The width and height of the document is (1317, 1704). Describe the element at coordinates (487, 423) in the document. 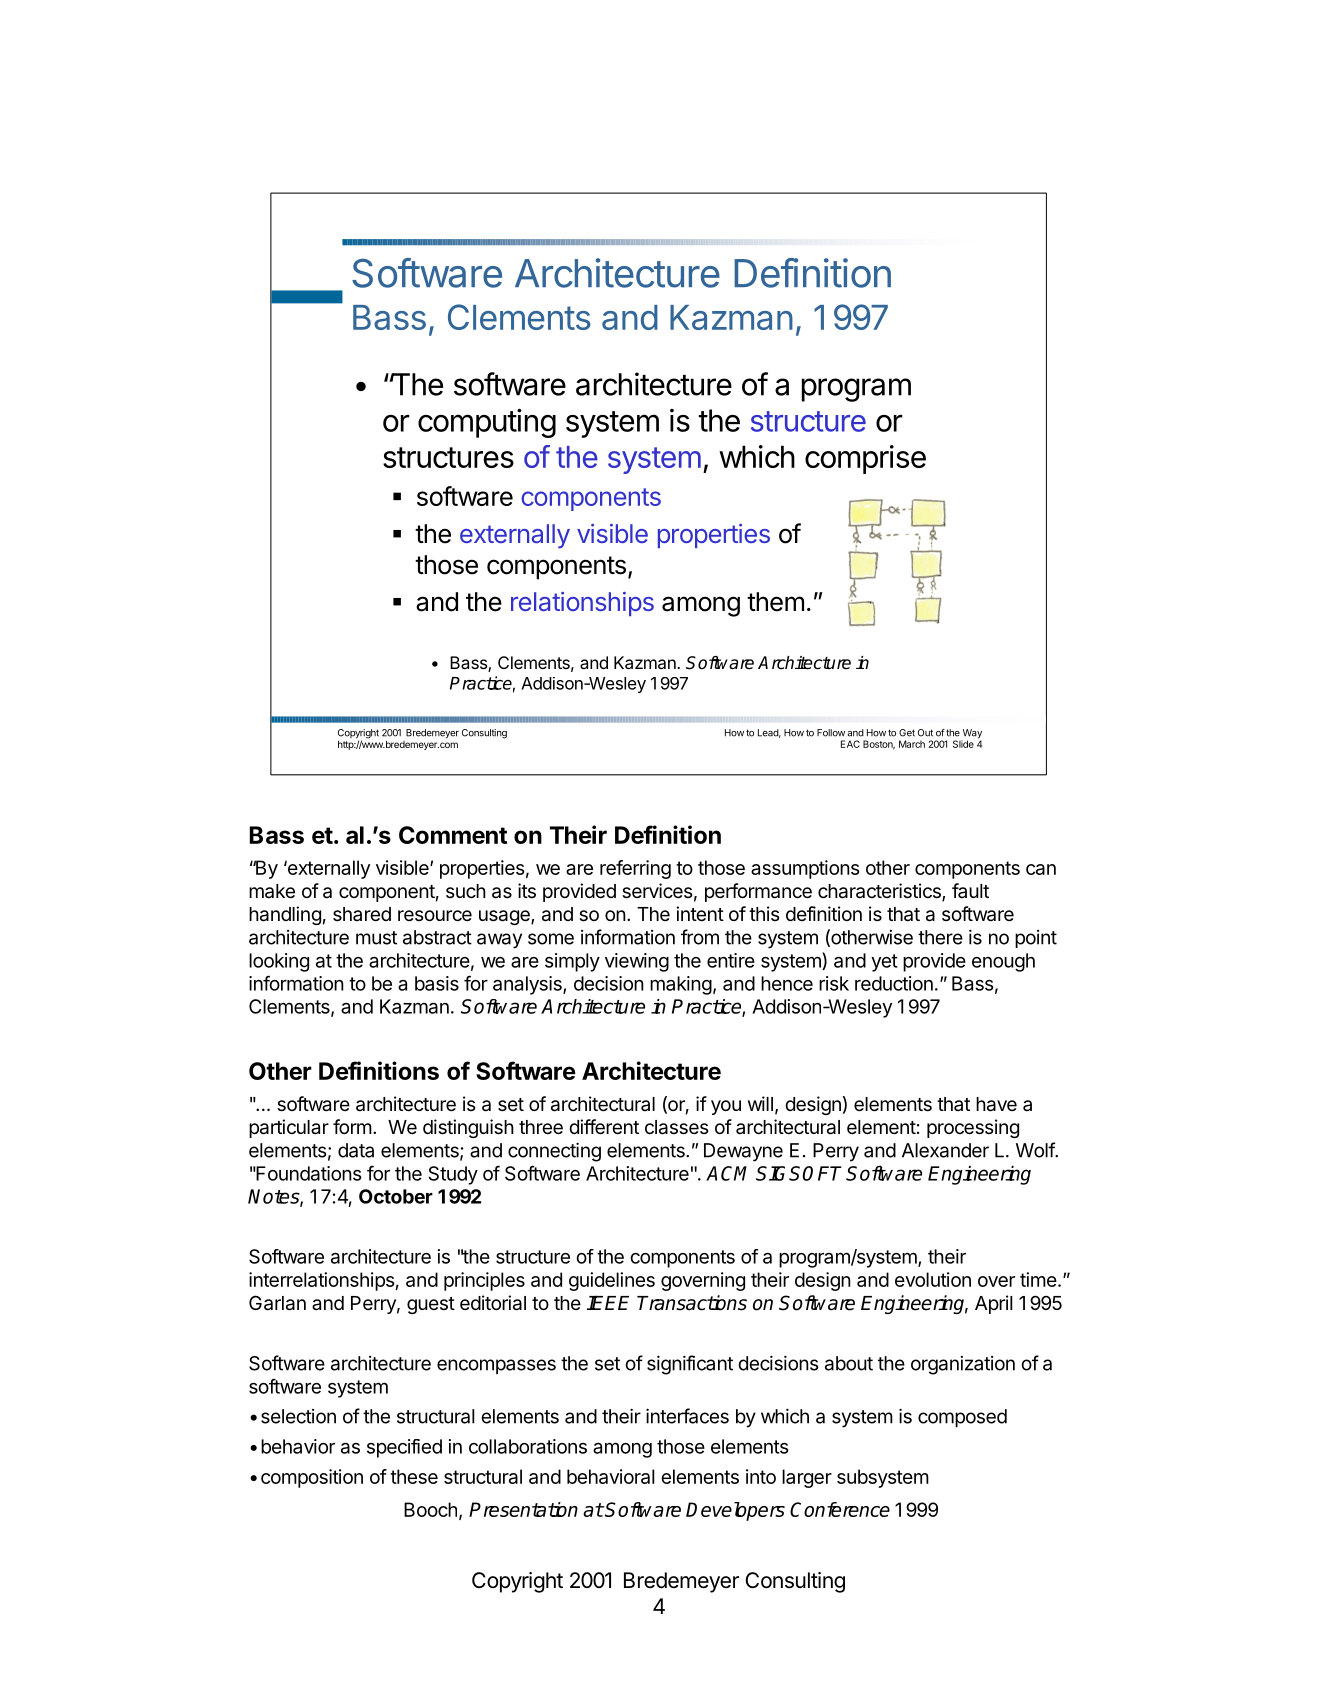

I see `computing` at that location.
